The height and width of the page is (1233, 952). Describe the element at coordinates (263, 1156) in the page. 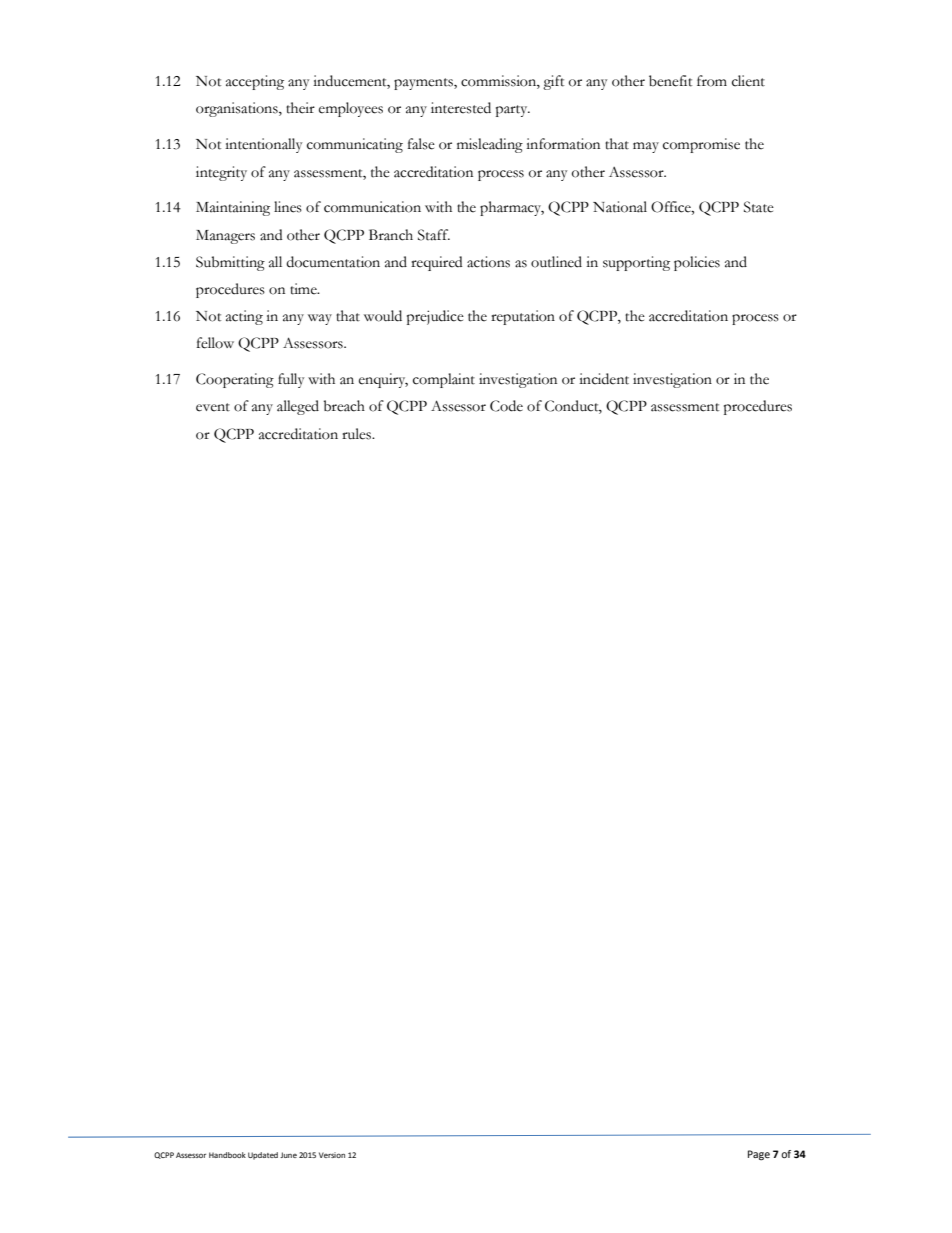

I see `Updated` at that location.
